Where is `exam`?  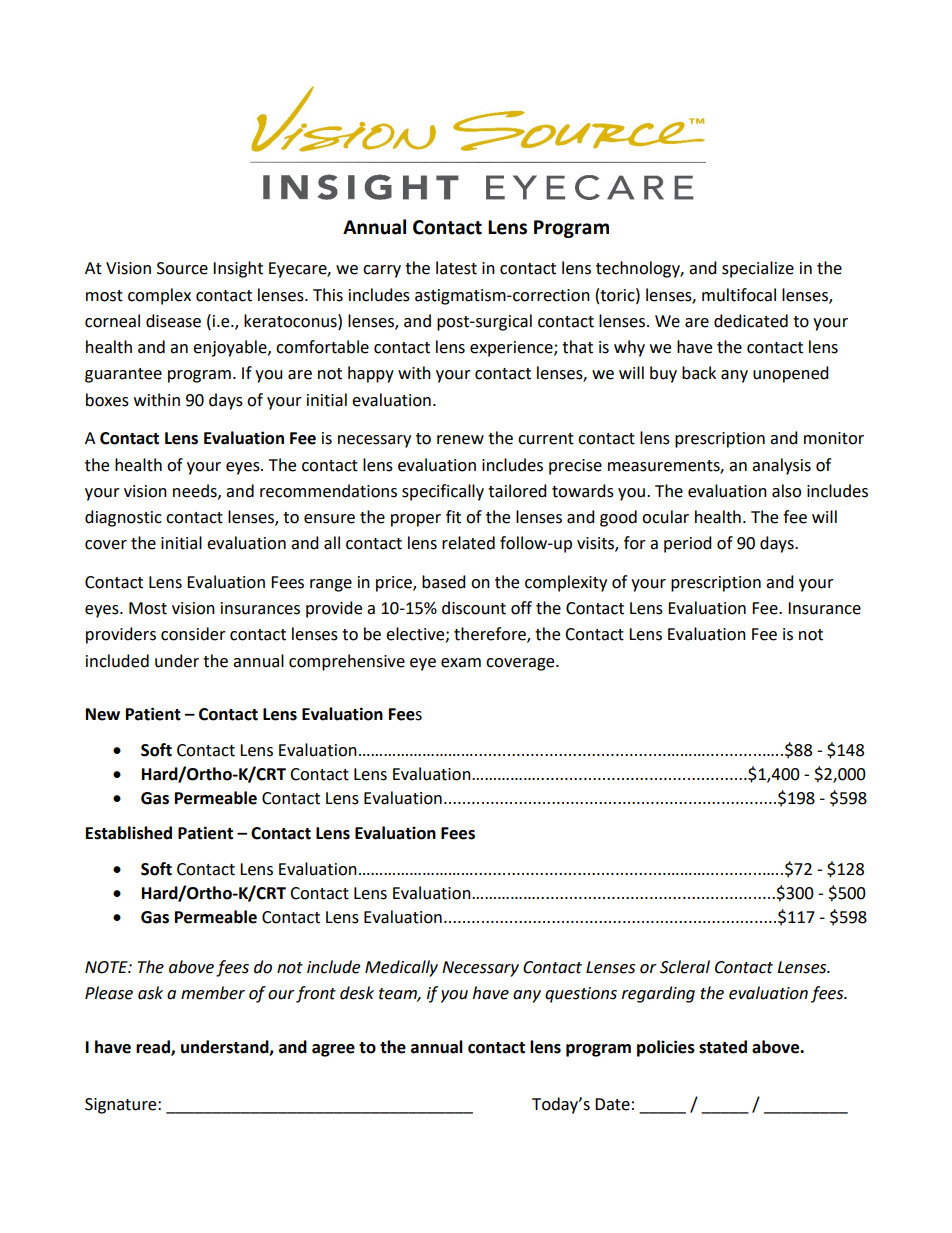 exam is located at coordinates (461, 663).
